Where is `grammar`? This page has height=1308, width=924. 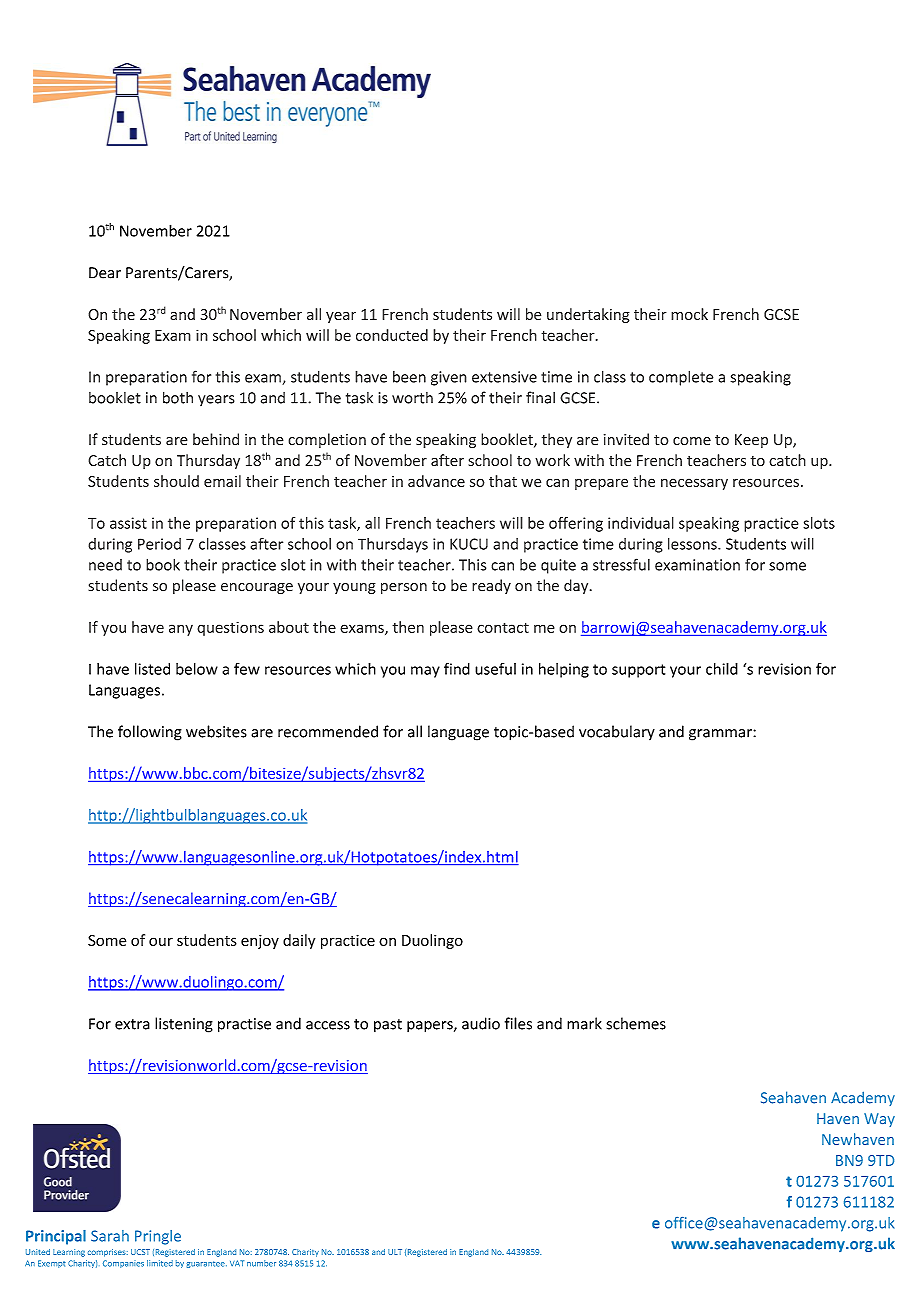
grammar is located at coordinates (721, 735).
